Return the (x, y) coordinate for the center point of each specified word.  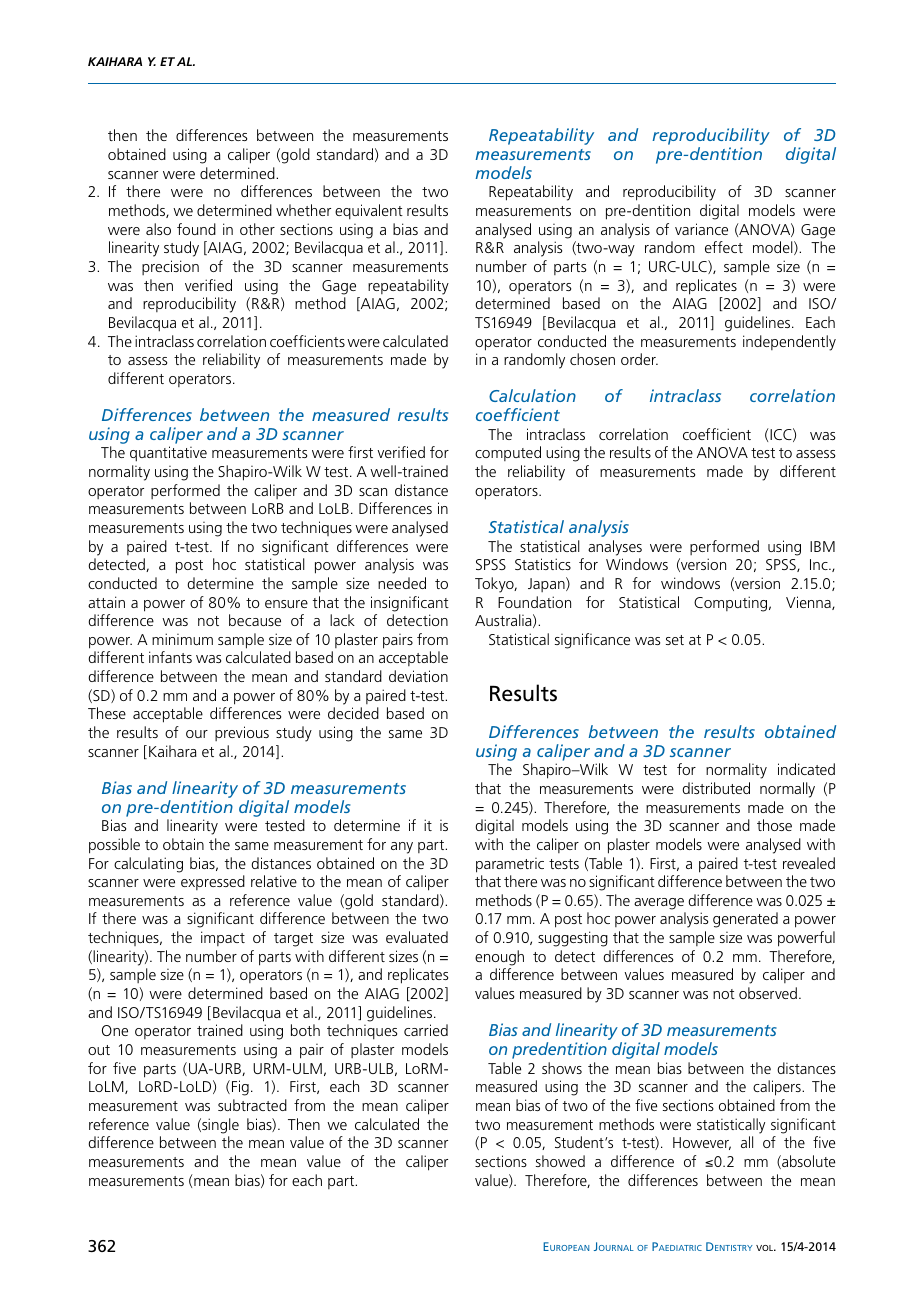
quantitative (168, 454)
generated (745, 920)
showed (560, 1161)
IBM (822, 546)
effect (724, 247)
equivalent (369, 212)
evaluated (417, 937)
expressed (213, 882)
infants (170, 657)
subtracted (252, 1105)
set (675, 640)
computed (508, 453)
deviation (418, 676)
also (158, 229)
